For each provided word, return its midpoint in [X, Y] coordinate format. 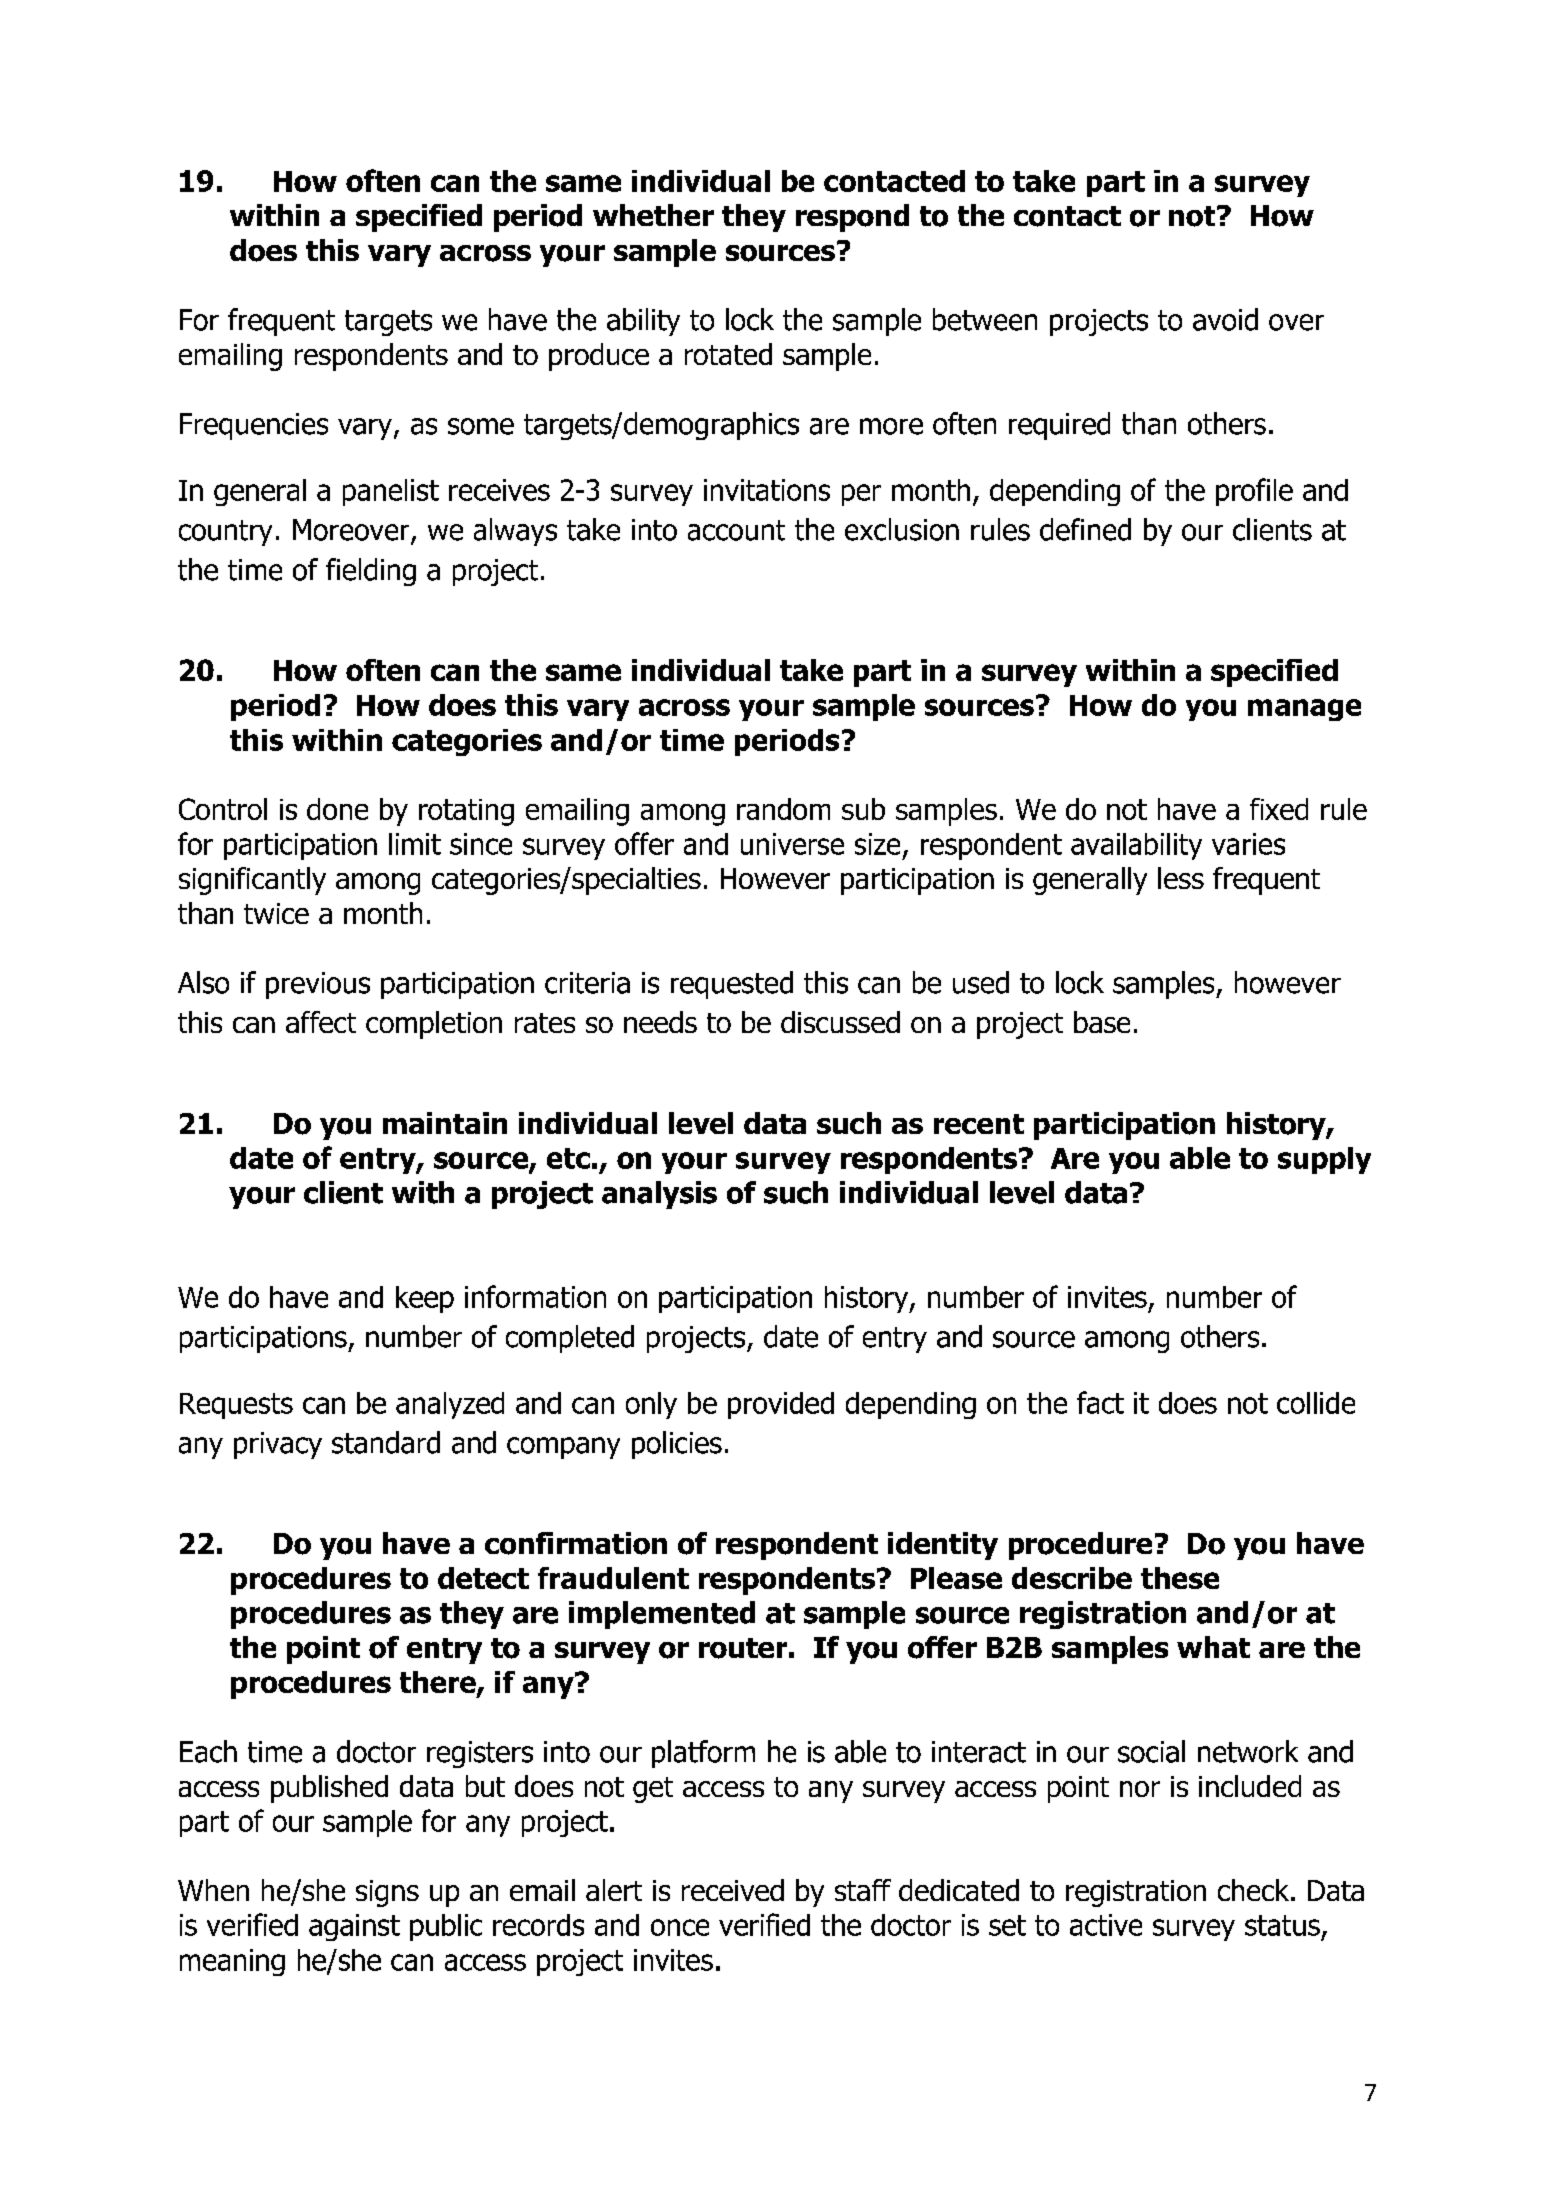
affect [321, 1022]
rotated [728, 354]
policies [677, 1445]
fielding [371, 572]
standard [386, 1442]
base [1102, 1022]
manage [1304, 710]
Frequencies [254, 426]
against [354, 1927]
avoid [1225, 319]
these [1180, 1578]
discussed [840, 1022]
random [783, 809]
